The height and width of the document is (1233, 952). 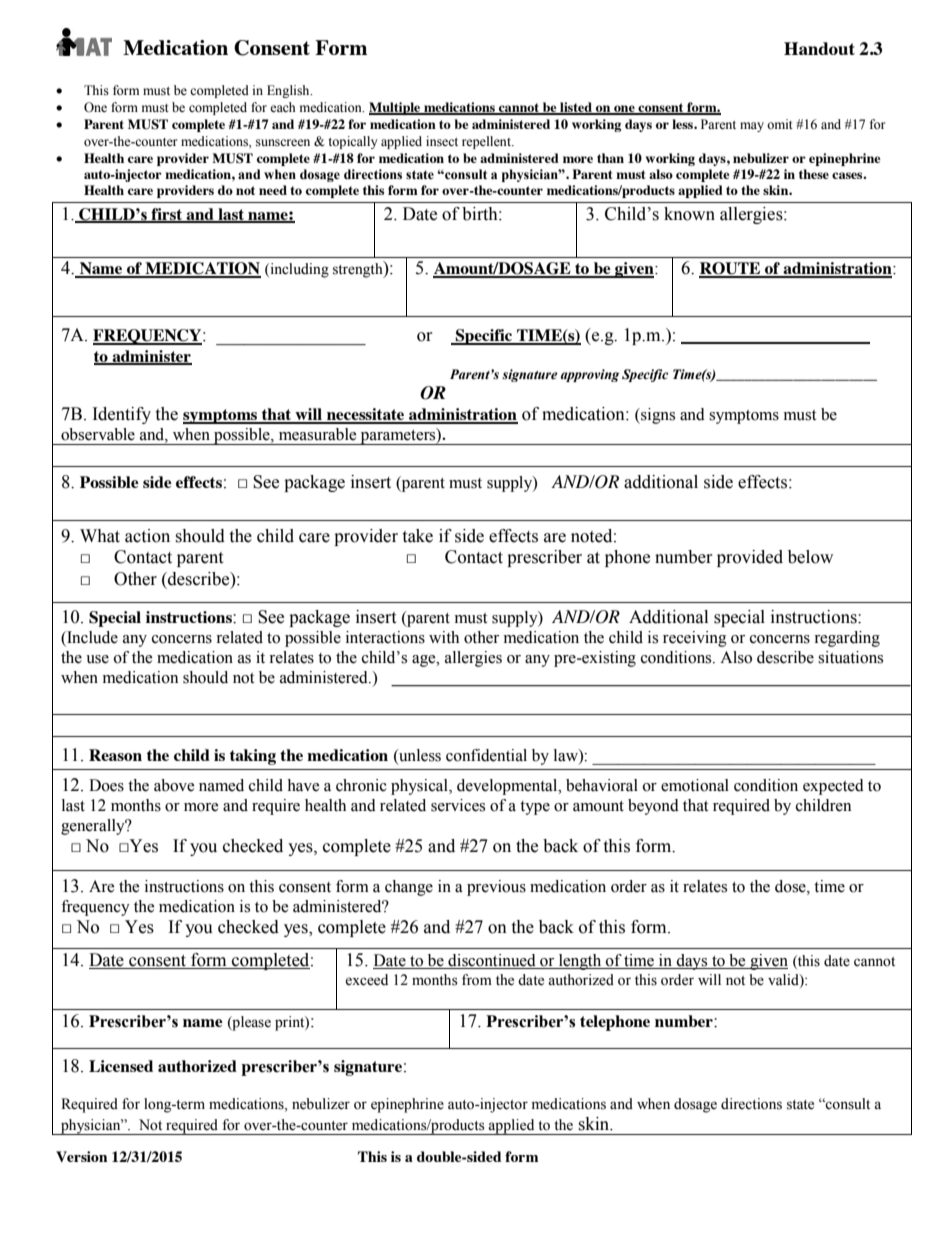 What do you see at coordinates (657, 416) in the document?
I see `signs` at bounding box center [657, 416].
